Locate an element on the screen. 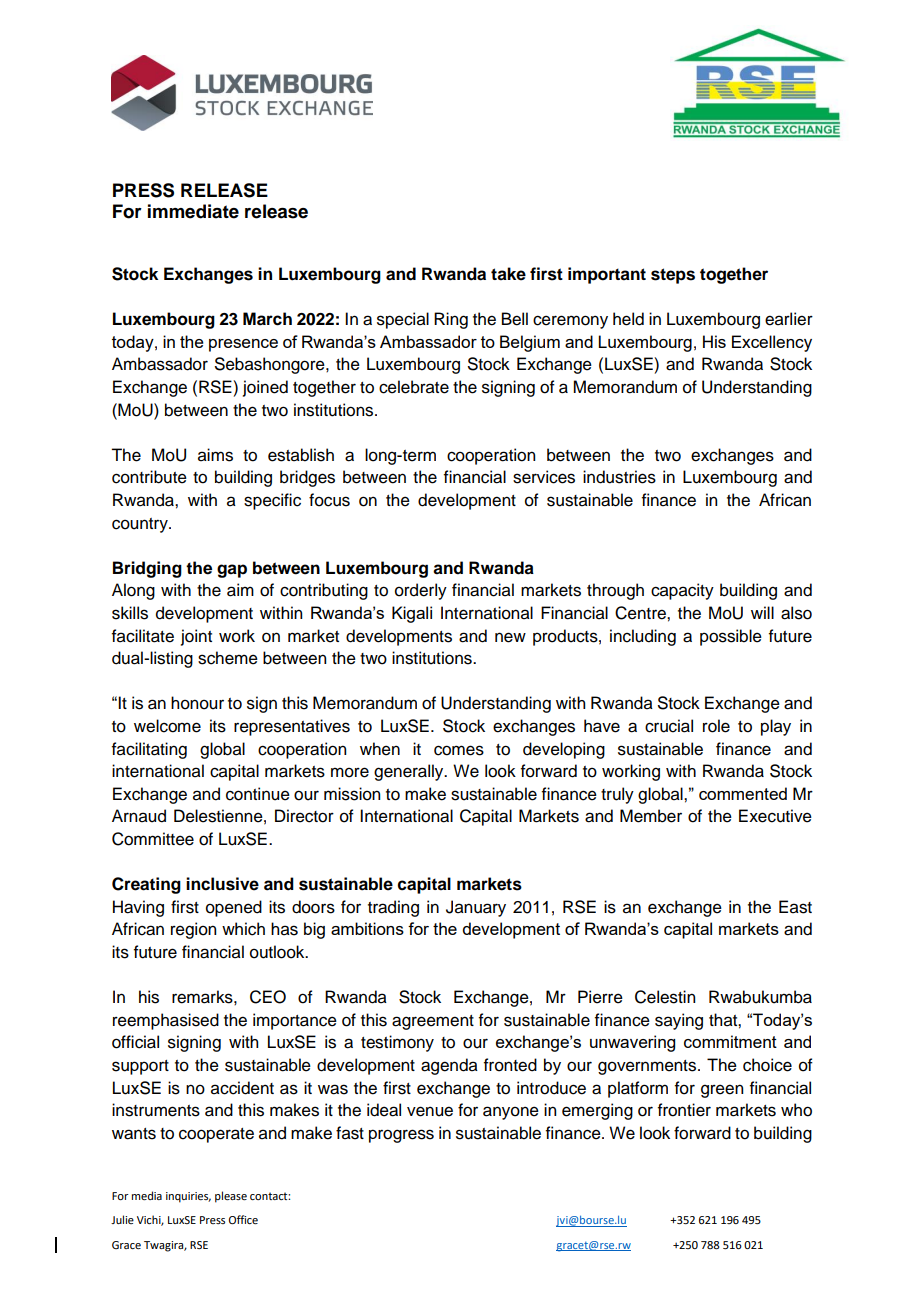 The image size is (924, 1308). welcome is located at coordinates (167, 726).
